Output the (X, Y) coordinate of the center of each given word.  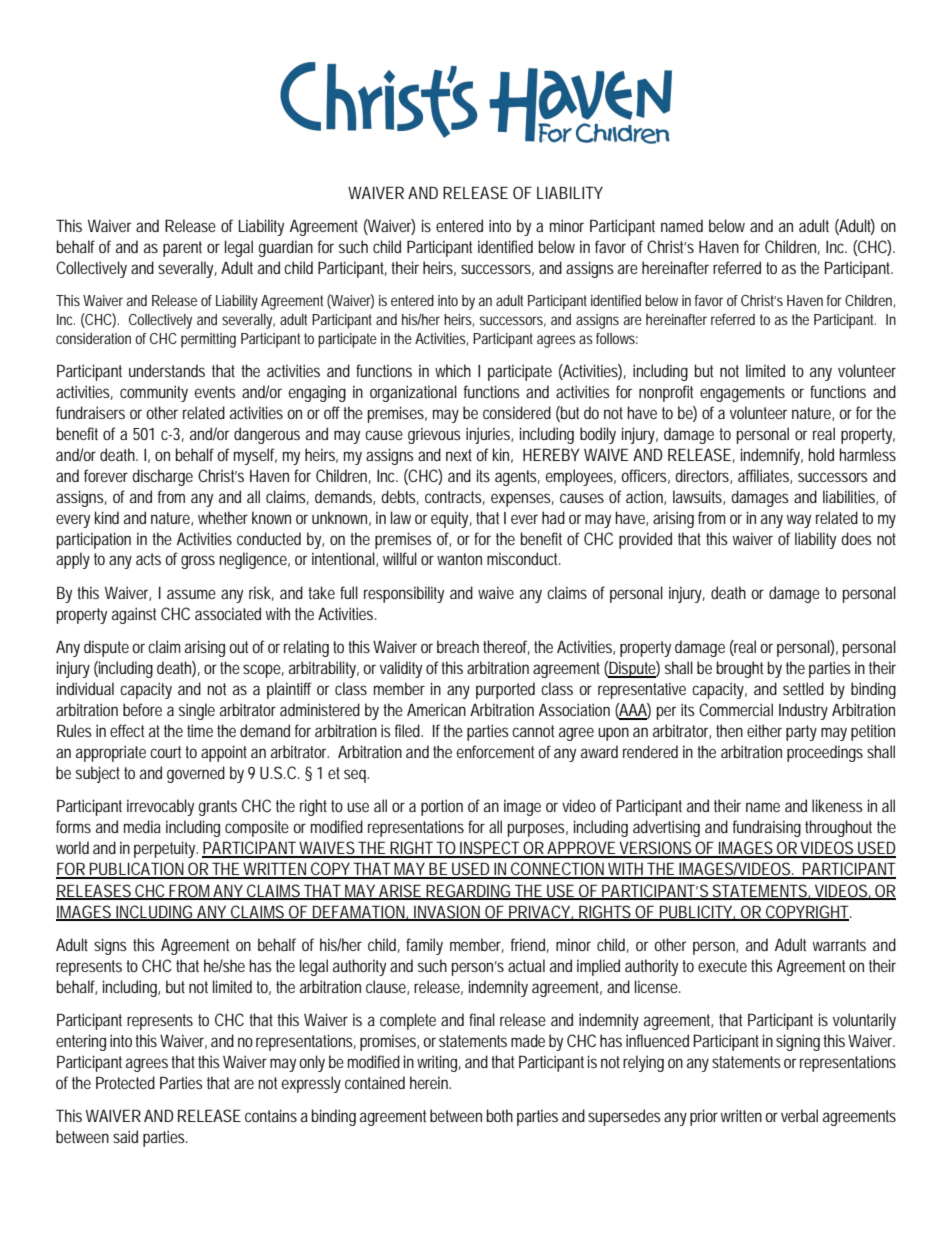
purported (505, 690)
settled (803, 688)
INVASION (446, 912)
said (125, 1136)
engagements (742, 394)
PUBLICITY (695, 912)
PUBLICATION (136, 870)
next (459, 455)
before (142, 709)
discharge (162, 477)
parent (182, 249)
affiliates (764, 476)
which (453, 370)
